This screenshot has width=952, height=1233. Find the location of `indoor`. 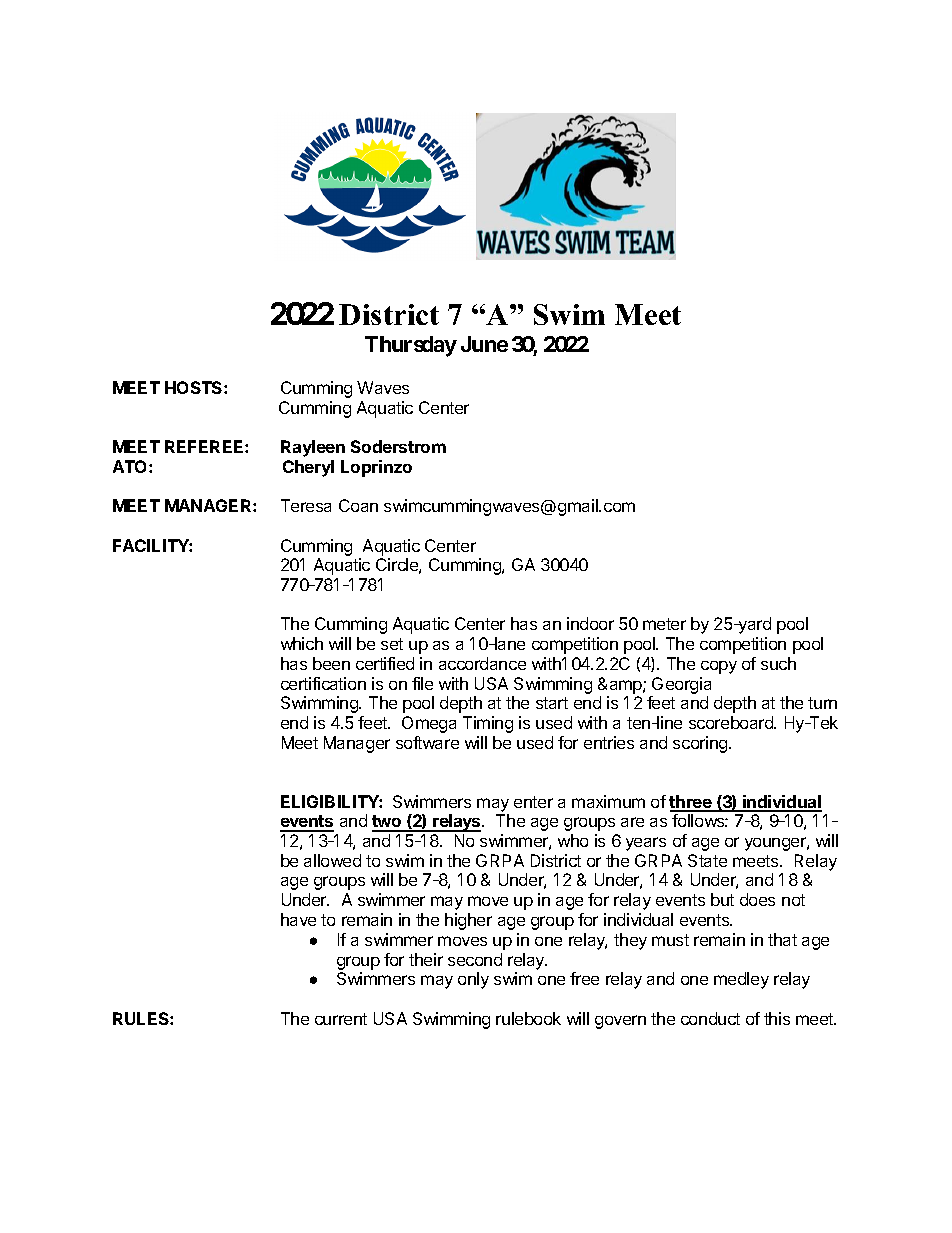

indoor is located at coordinates (590, 623).
